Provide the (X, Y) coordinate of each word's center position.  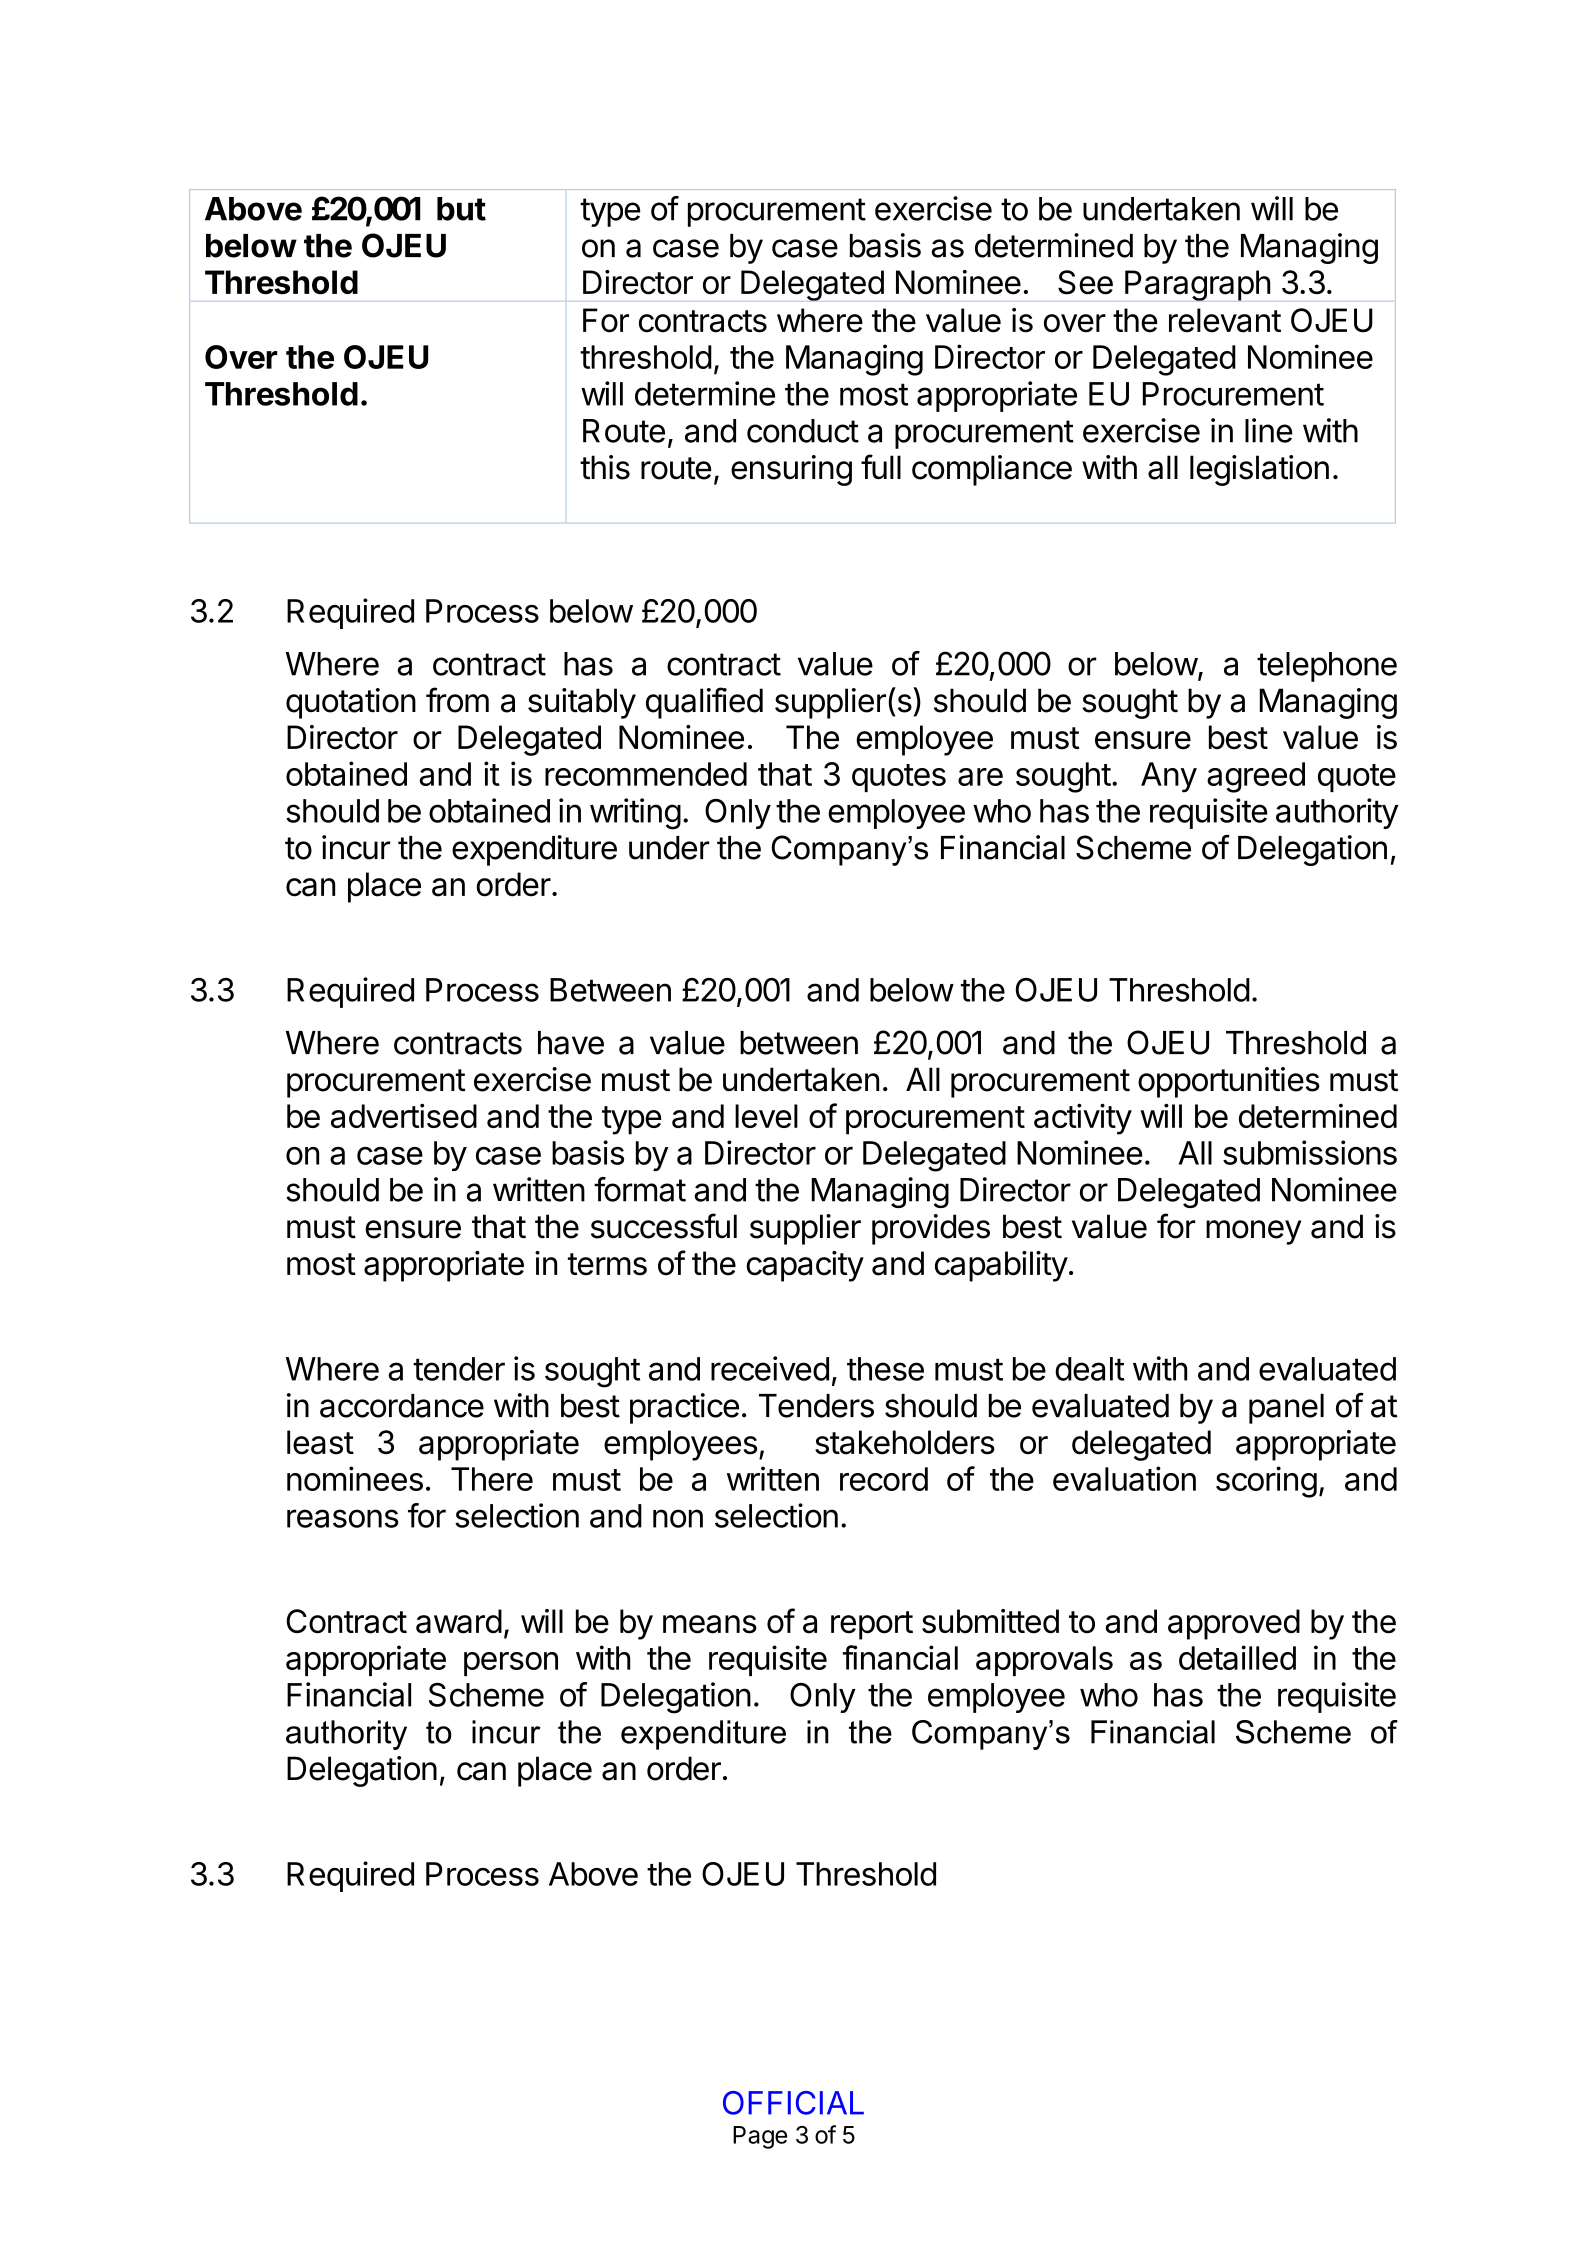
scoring (1266, 1482)
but (461, 209)
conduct (803, 431)
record (884, 1479)
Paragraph (1197, 285)
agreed (1256, 777)
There (492, 1479)
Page (760, 2137)
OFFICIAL (793, 2103)
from (457, 700)
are (980, 777)
